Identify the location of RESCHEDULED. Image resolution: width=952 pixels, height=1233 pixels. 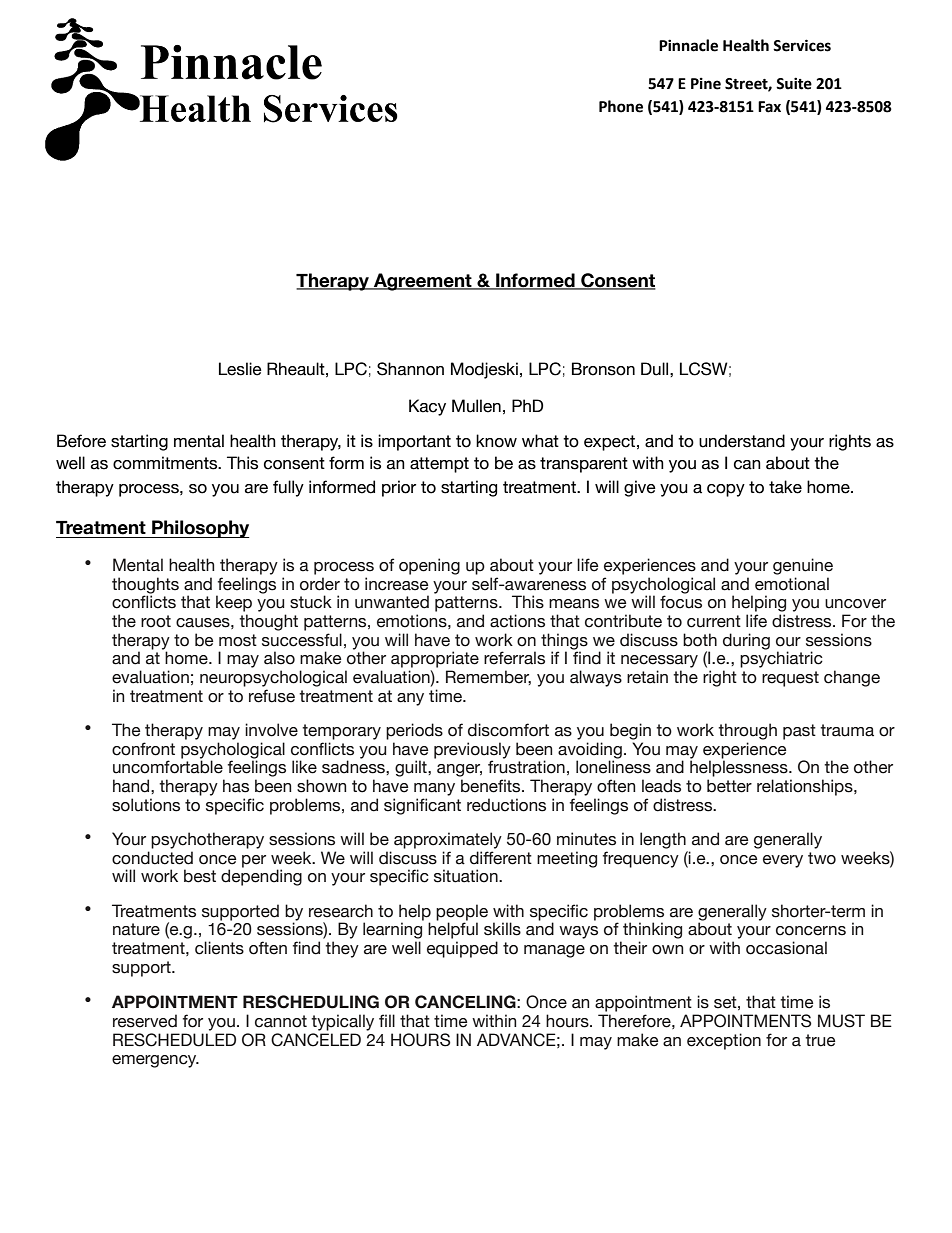
(174, 1040).
